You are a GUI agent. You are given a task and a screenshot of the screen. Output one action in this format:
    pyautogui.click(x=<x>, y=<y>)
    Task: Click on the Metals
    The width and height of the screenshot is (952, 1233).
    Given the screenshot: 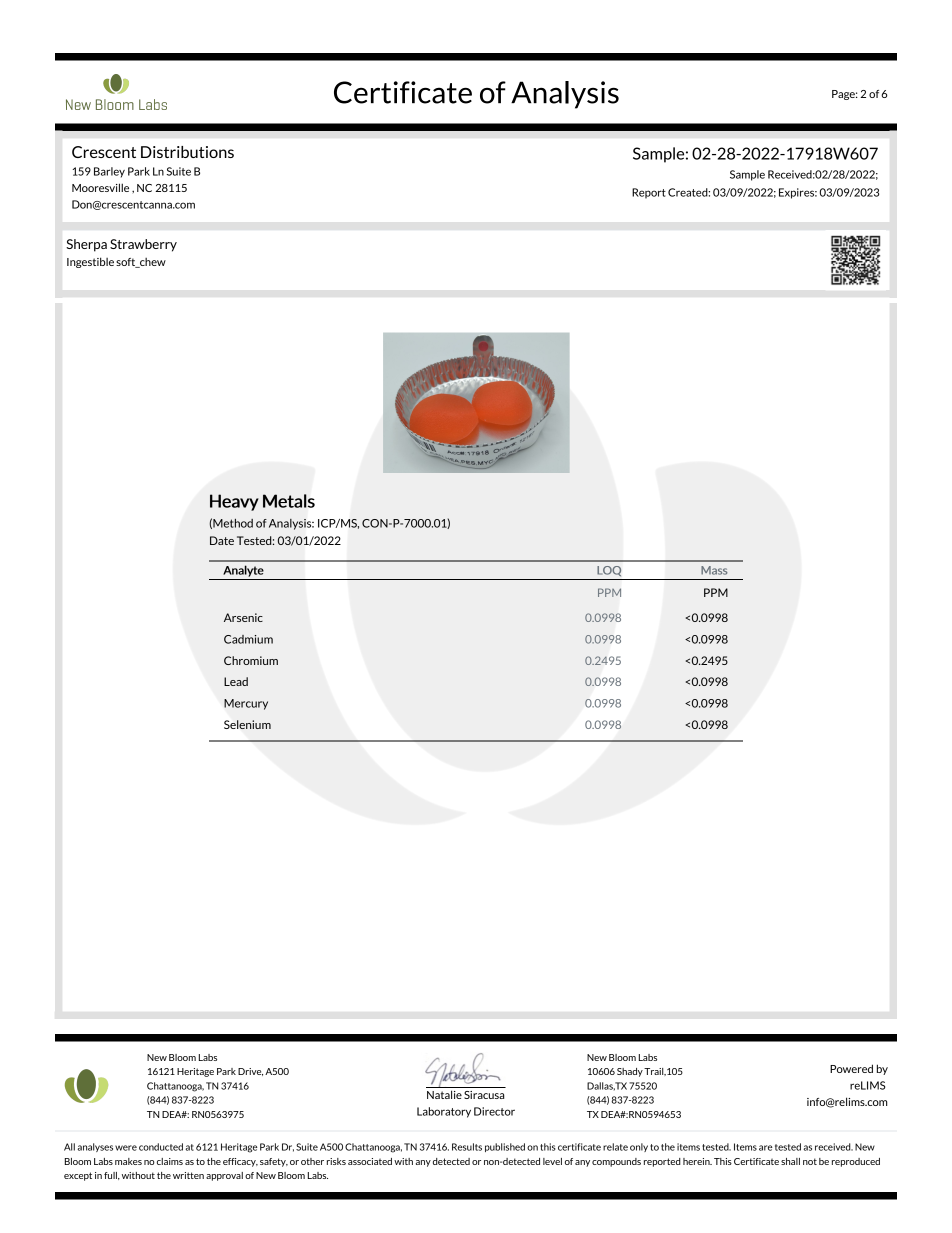 What is the action you would take?
    pyautogui.click(x=289, y=501)
